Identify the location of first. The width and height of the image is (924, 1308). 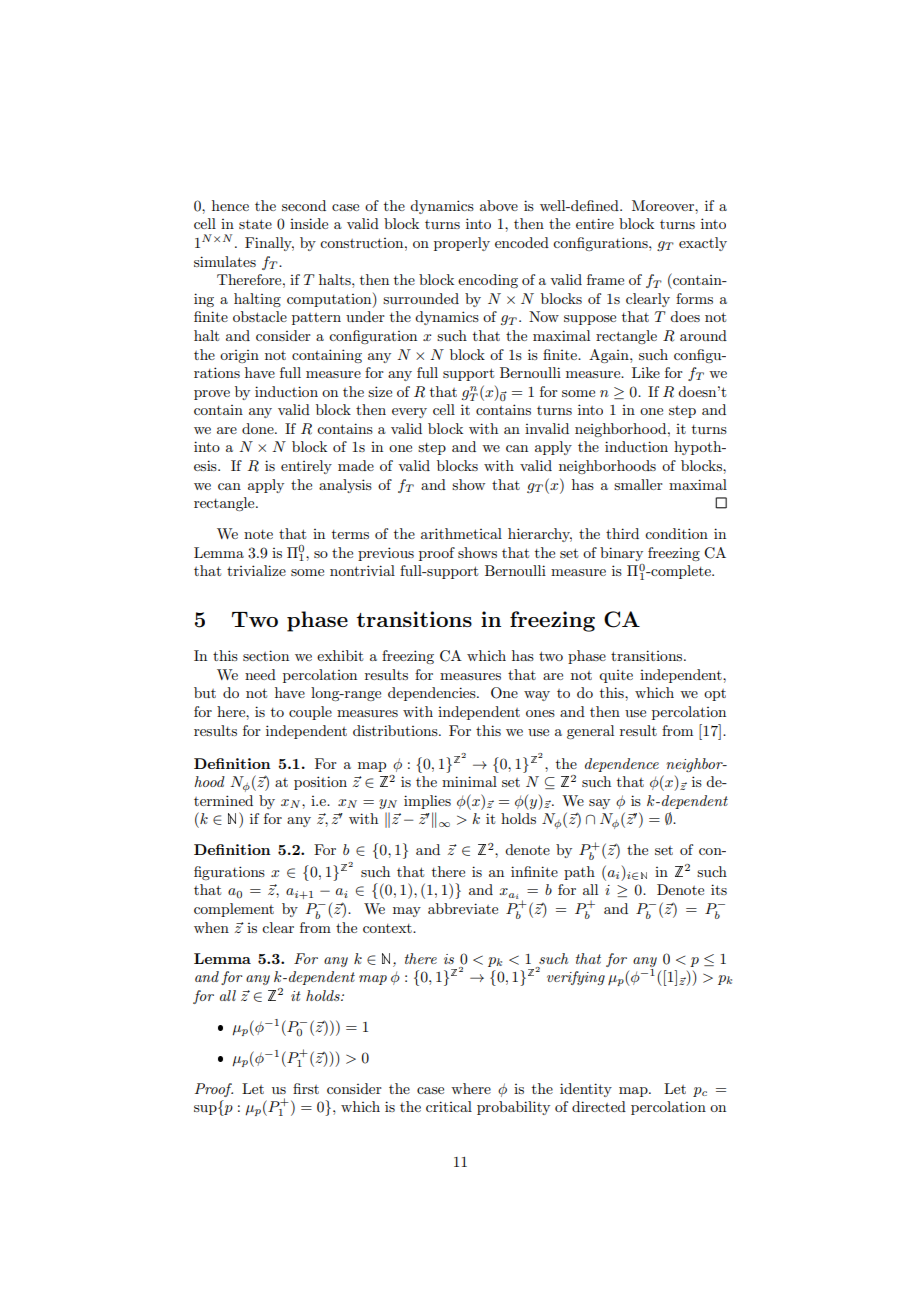
(306, 1088).
